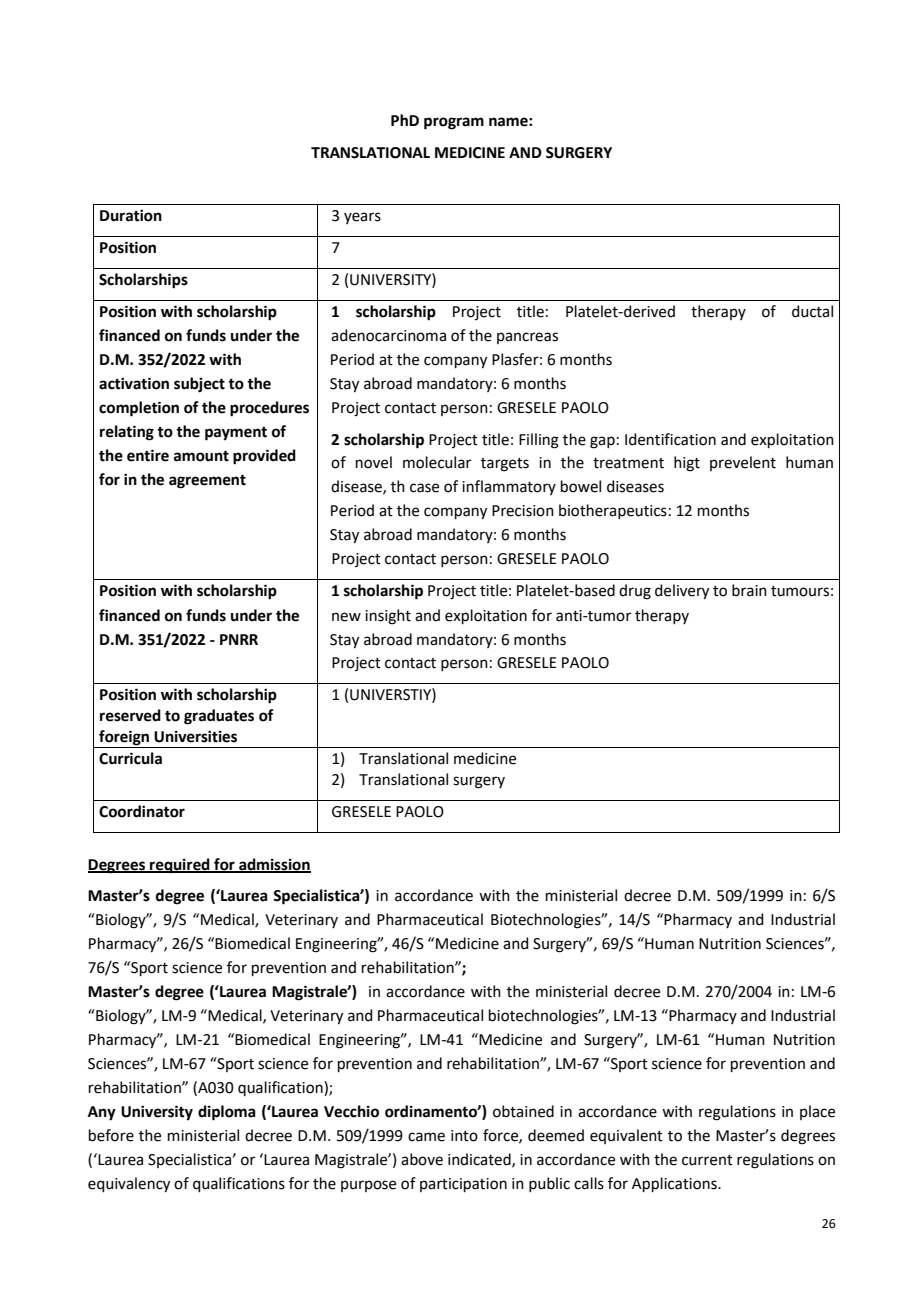 This screenshot has width=924, height=1308. Describe the element at coordinates (388, 617) in the screenshot. I see `insight` at that location.
